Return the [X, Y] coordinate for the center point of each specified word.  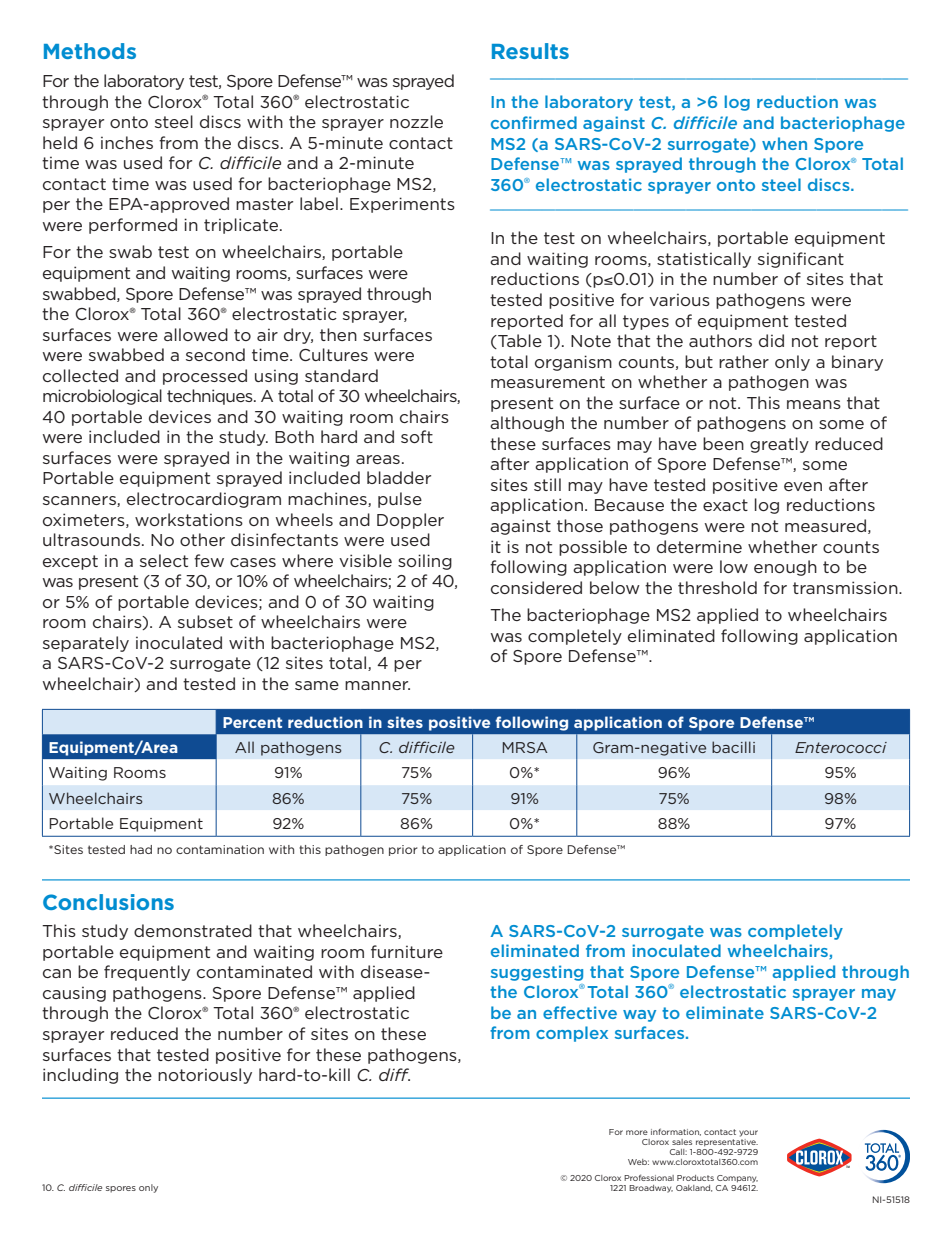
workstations [189, 519]
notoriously [205, 1076]
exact [725, 505]
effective [580, 1012]
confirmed [534, 122]
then [338, 334]
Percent [252, 722]
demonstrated [193, 930]
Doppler [410, 521]
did [771, 340]
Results [530, 51]
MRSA [525, 747]
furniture [407, 951]
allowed [196, 334]
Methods [90, 51]
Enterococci [841, 747]
